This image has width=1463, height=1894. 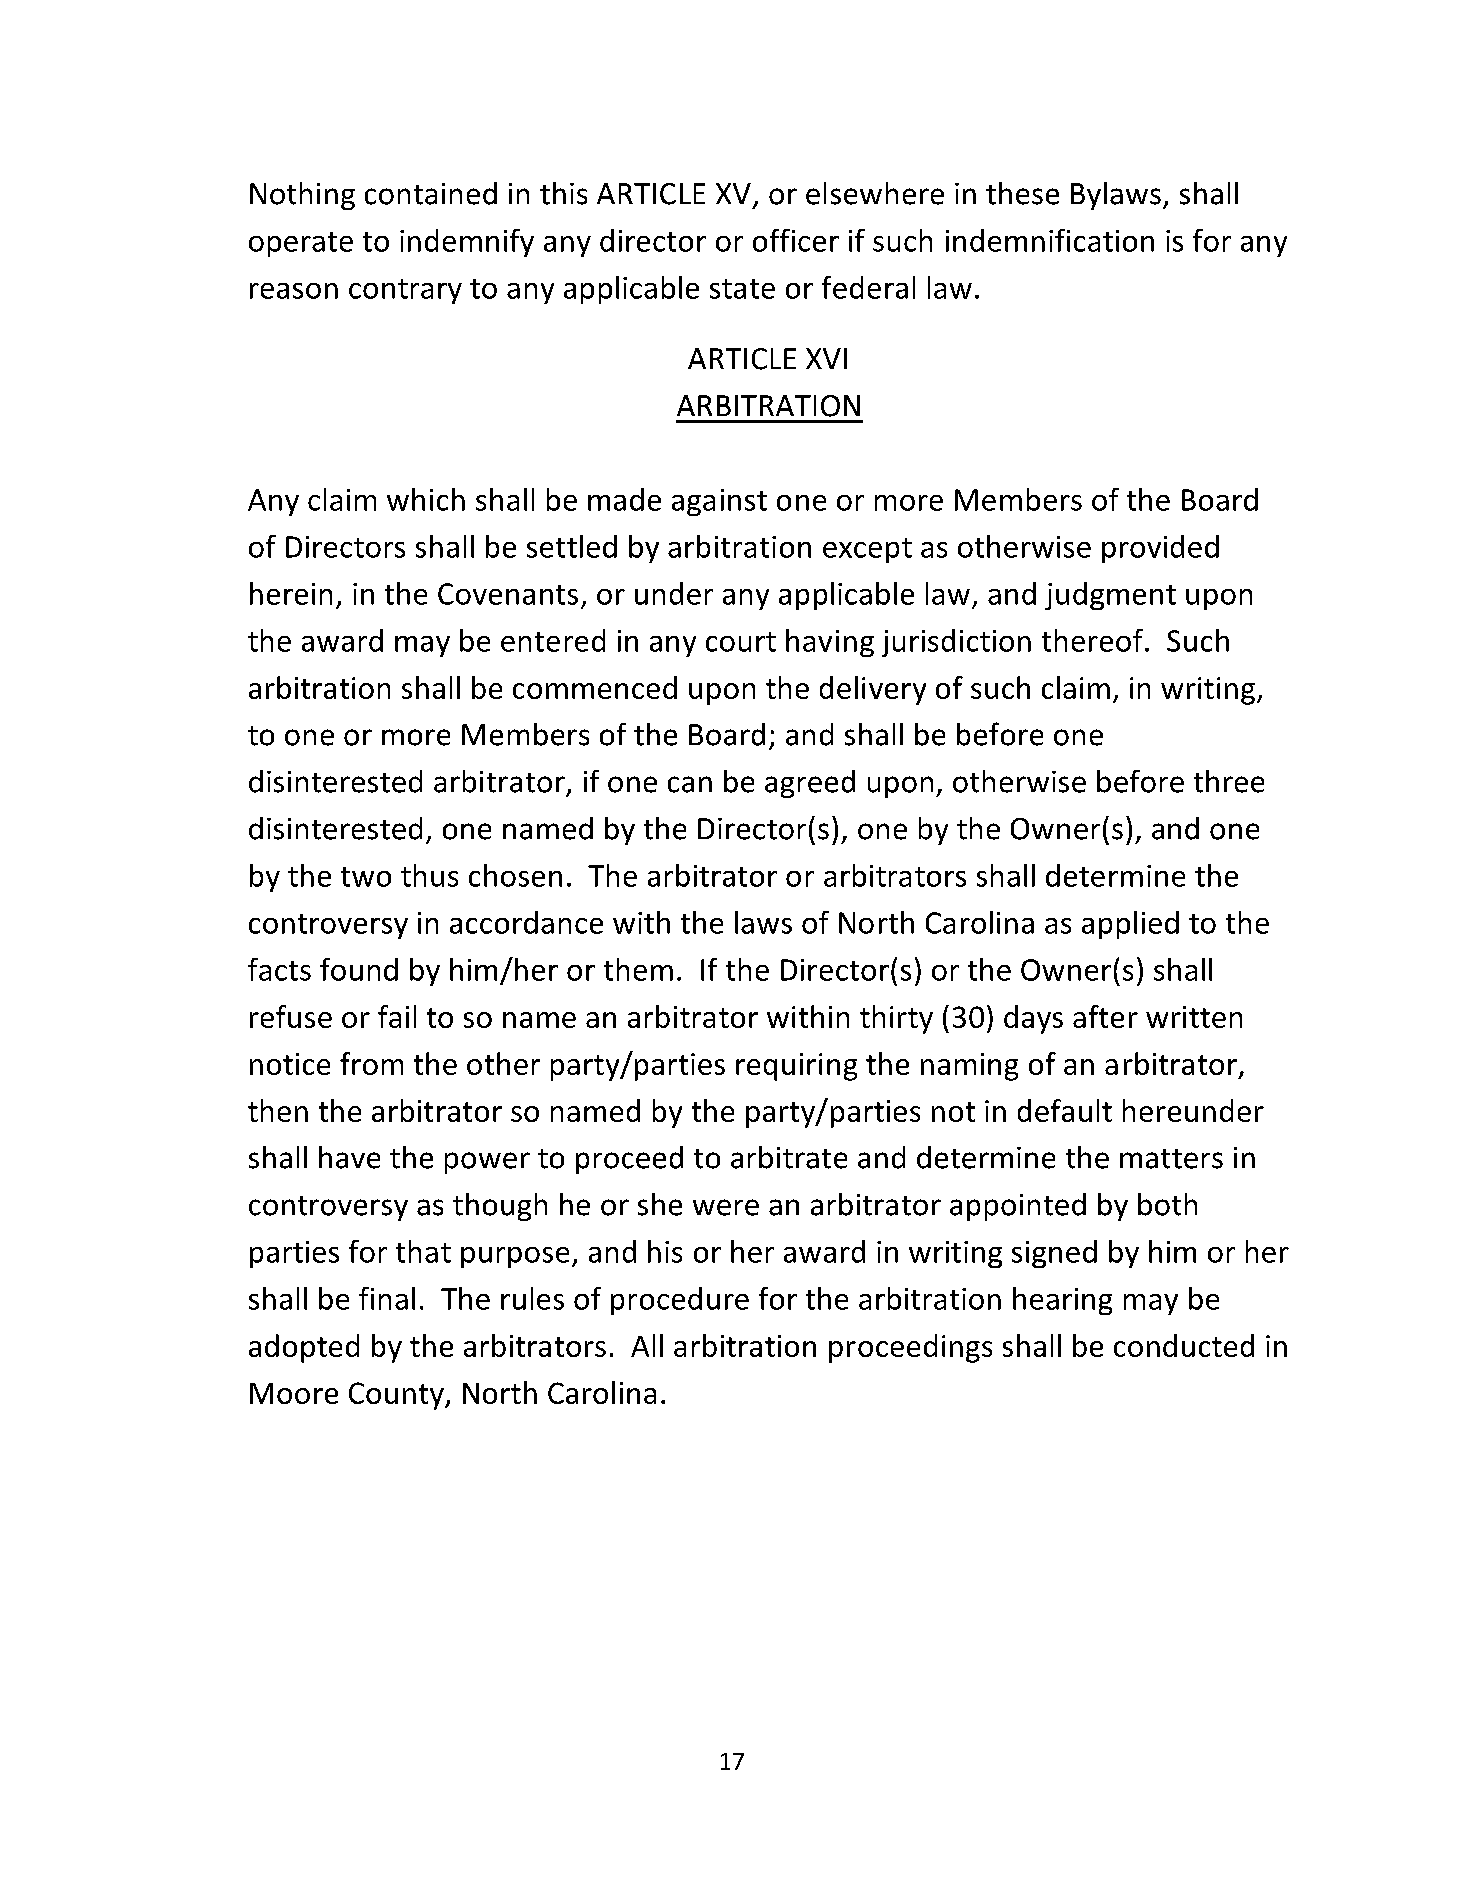 What do you see at coordinates (719, 502) in the image?
I see `against` at bounding box center [719, 502].
